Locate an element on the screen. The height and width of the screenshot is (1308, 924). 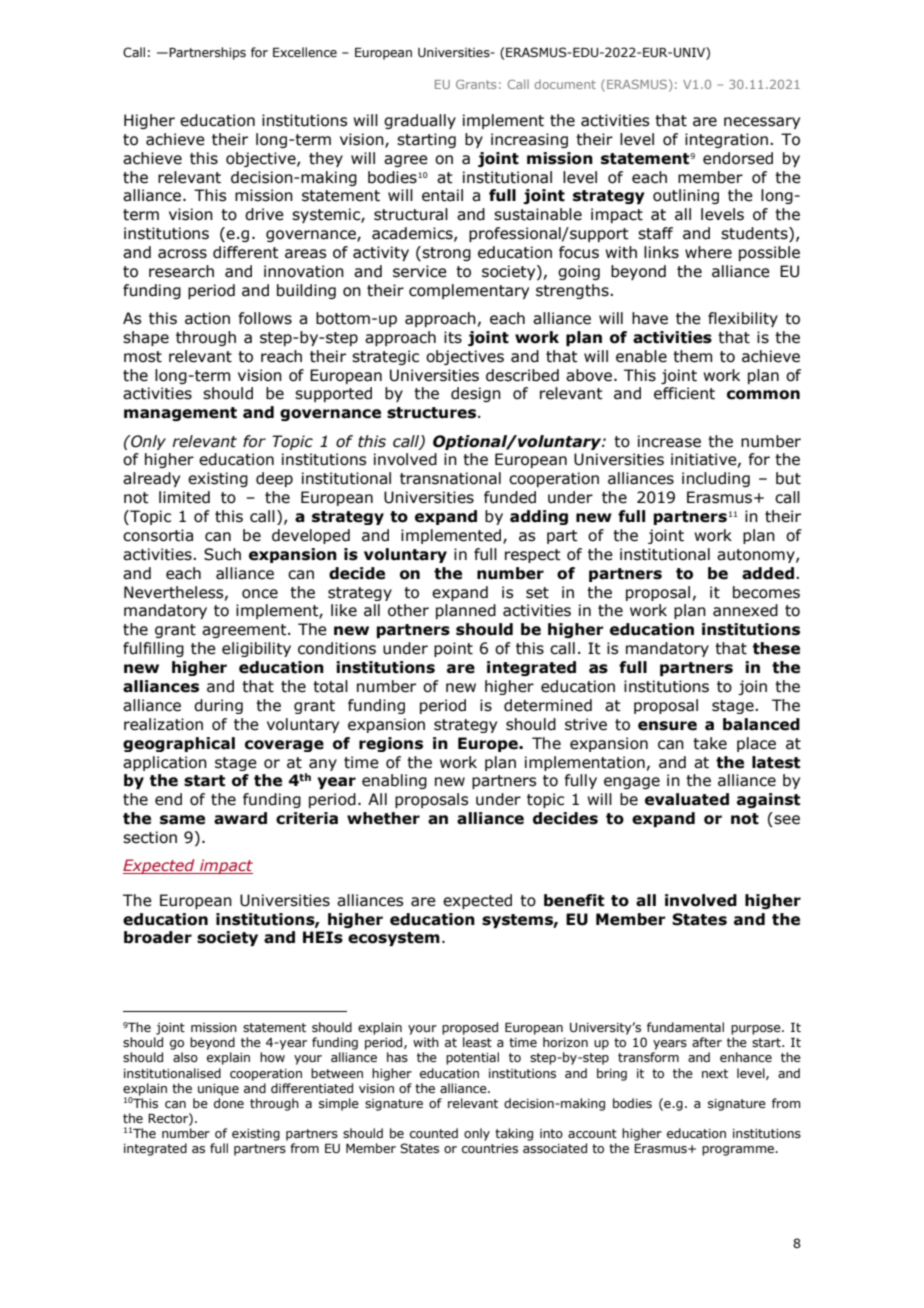
Excellence is located at coordinates (305, 52).
